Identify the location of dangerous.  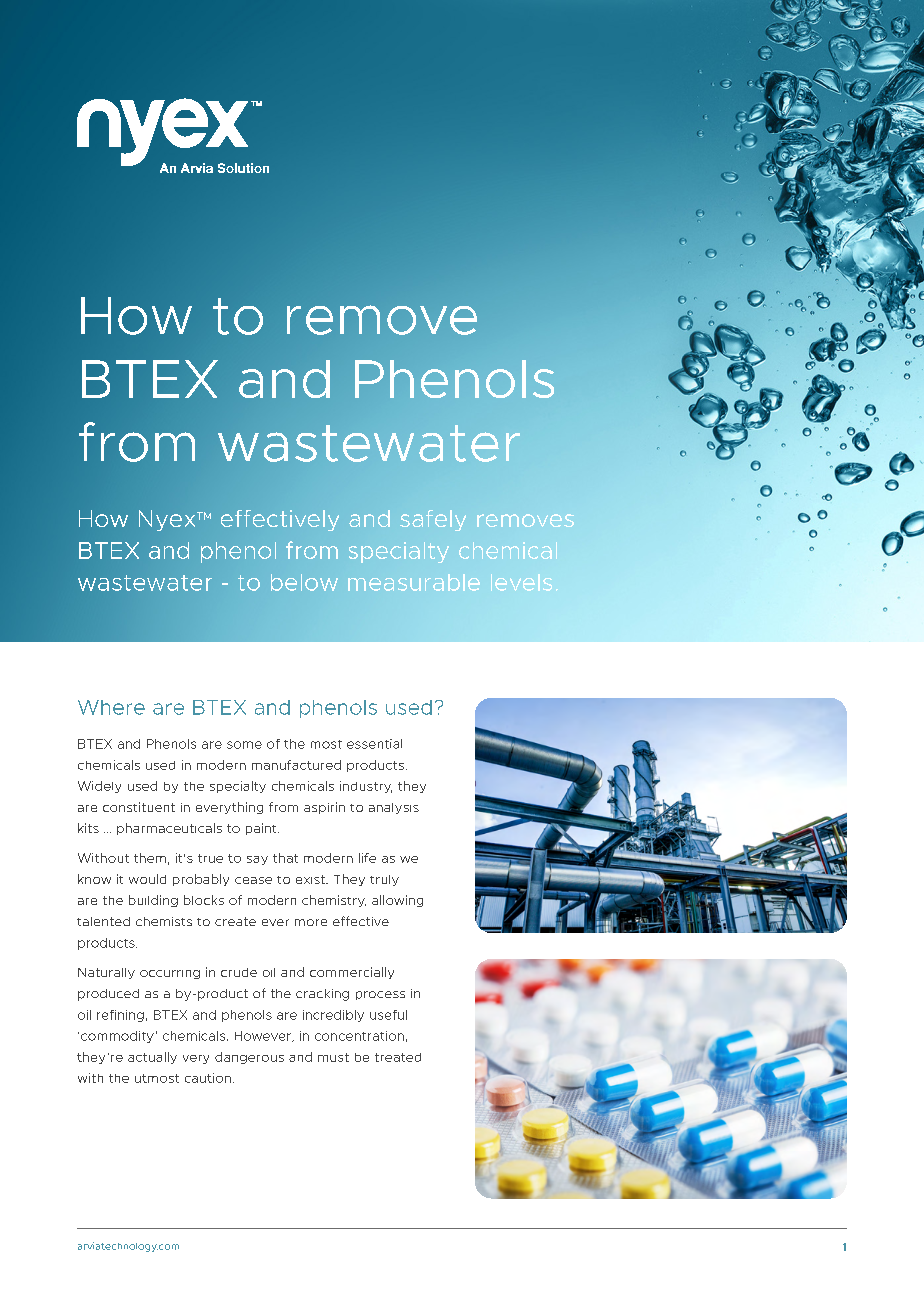
(249, 1058).
